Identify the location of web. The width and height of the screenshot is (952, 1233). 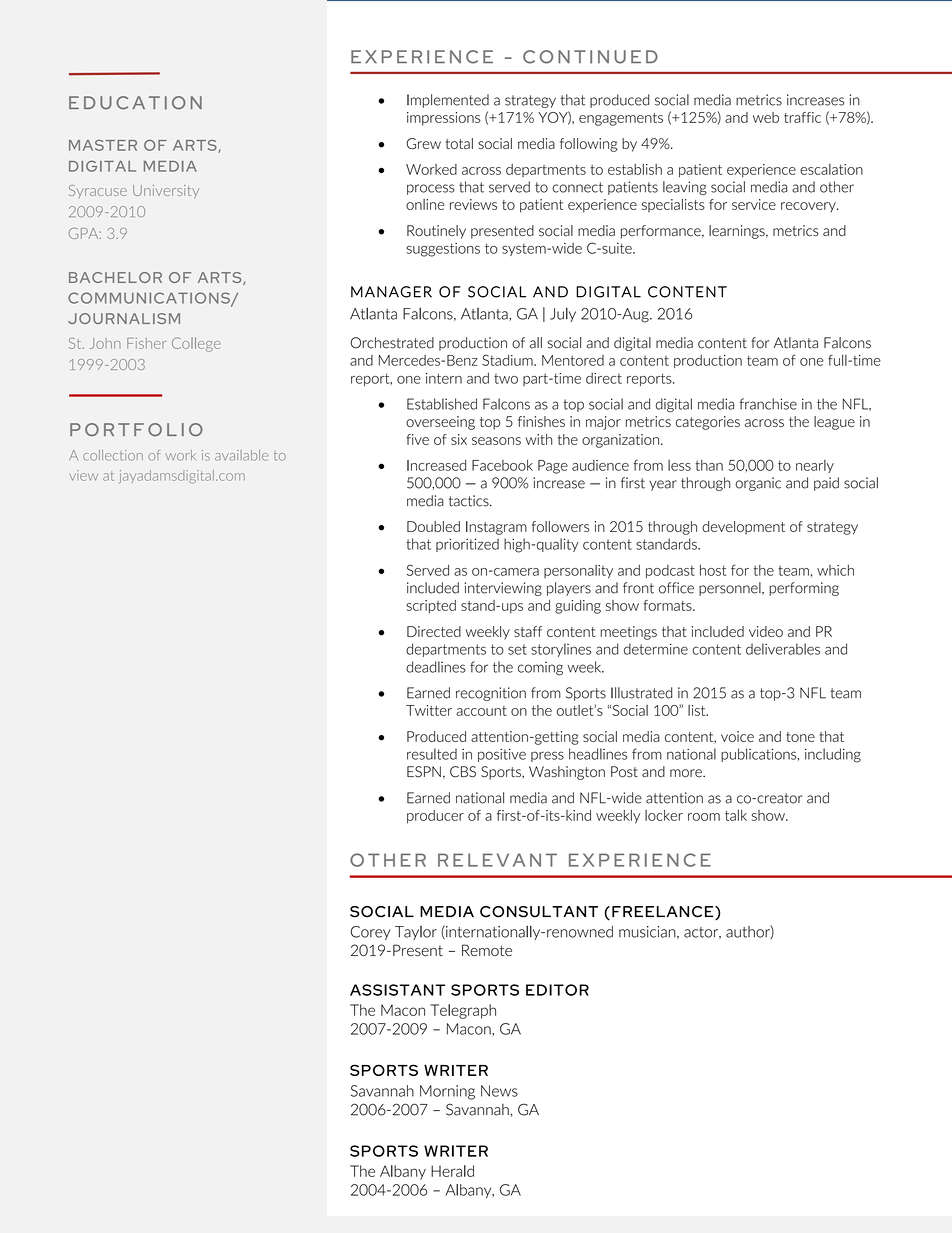
(766, 117).
